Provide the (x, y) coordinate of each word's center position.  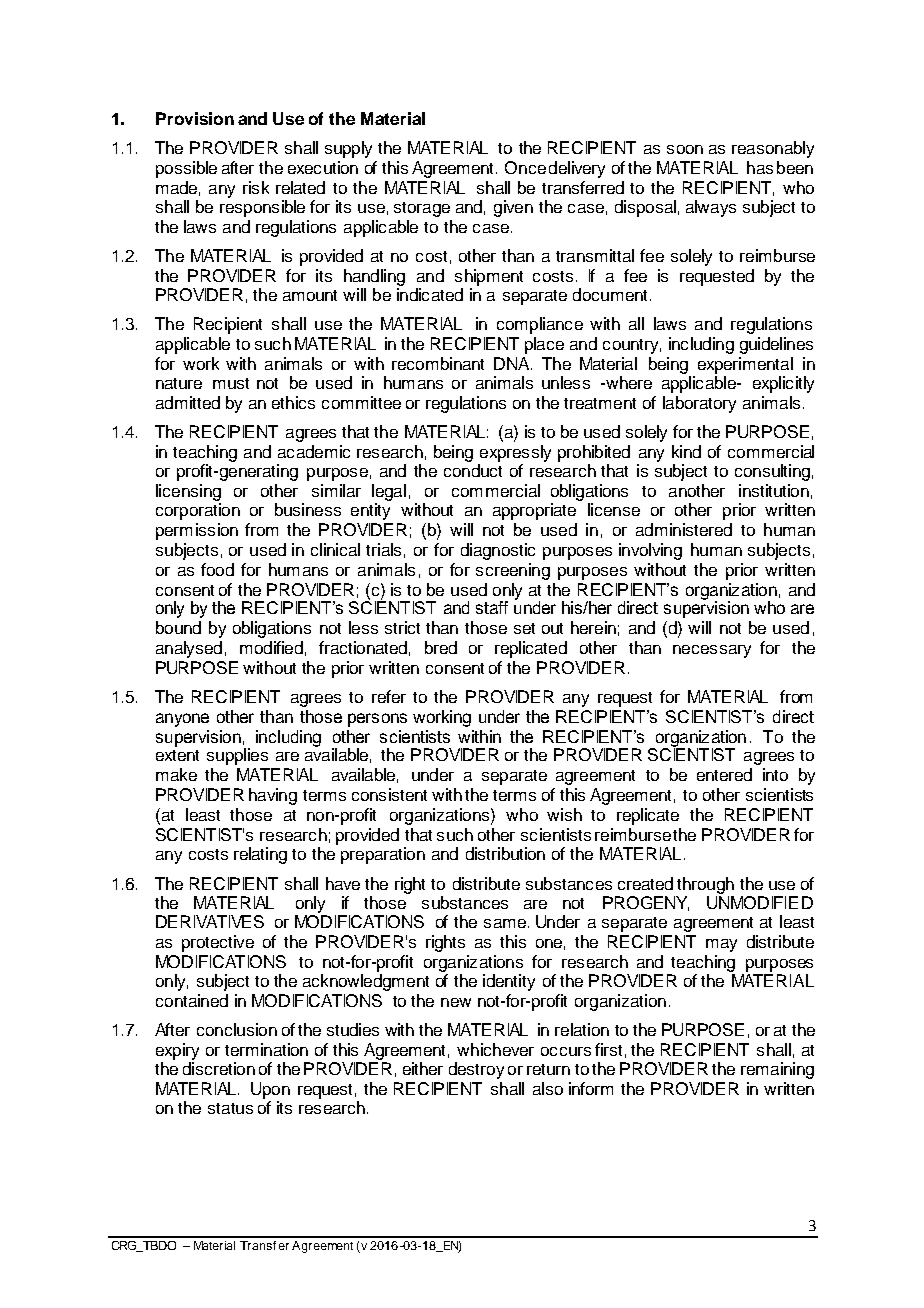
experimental (745, 365)
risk (256, 187)
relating (260, 855)
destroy (476, 1070)
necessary (712, 651)
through (705, 885)
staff (492, 607)
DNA (513, 363)
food (217, 569)
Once (525, 167)
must (231, 383)
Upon (270, 1090)
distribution (505, 853)
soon (685, 149)
